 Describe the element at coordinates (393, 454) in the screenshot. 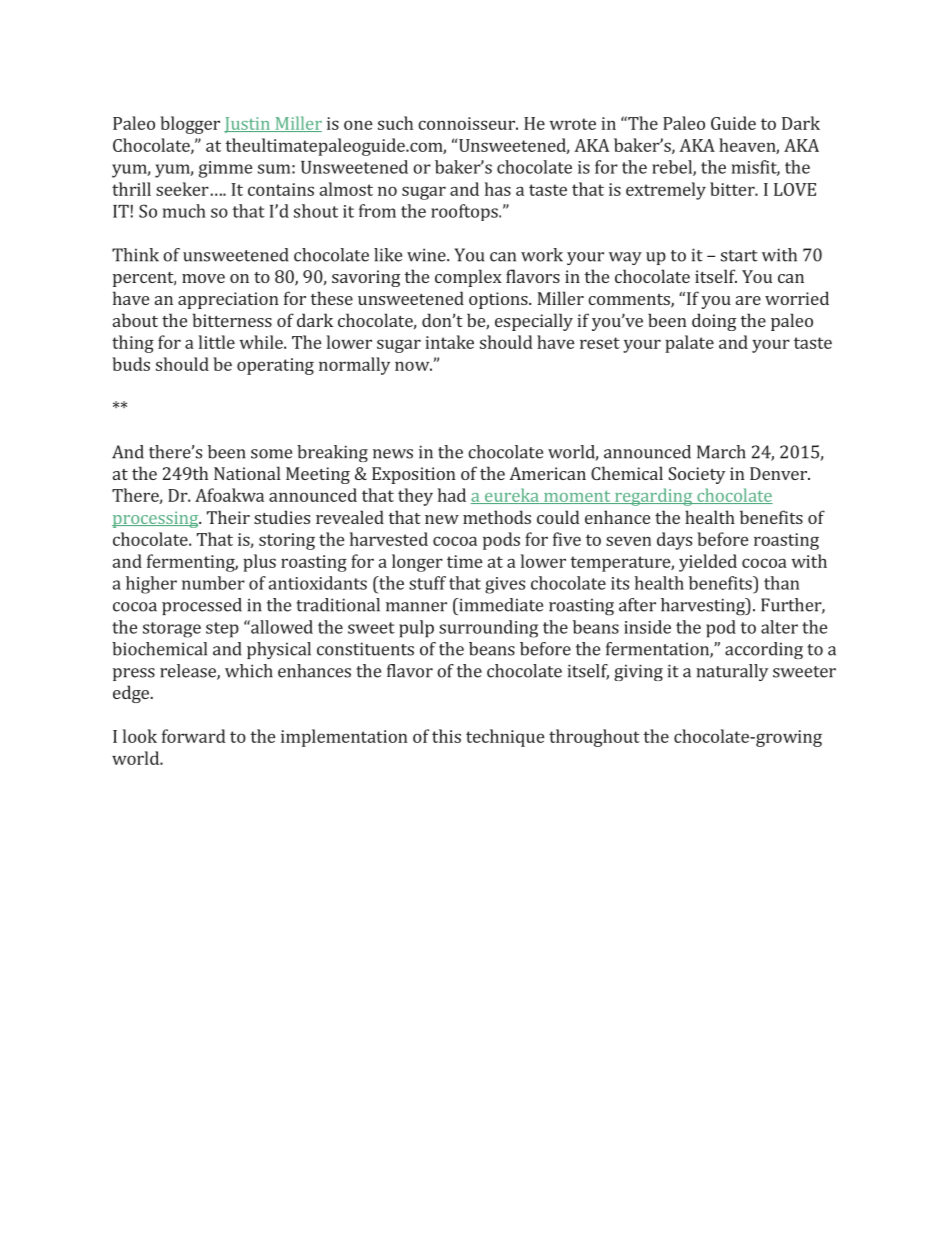

I see `news` at that location.
